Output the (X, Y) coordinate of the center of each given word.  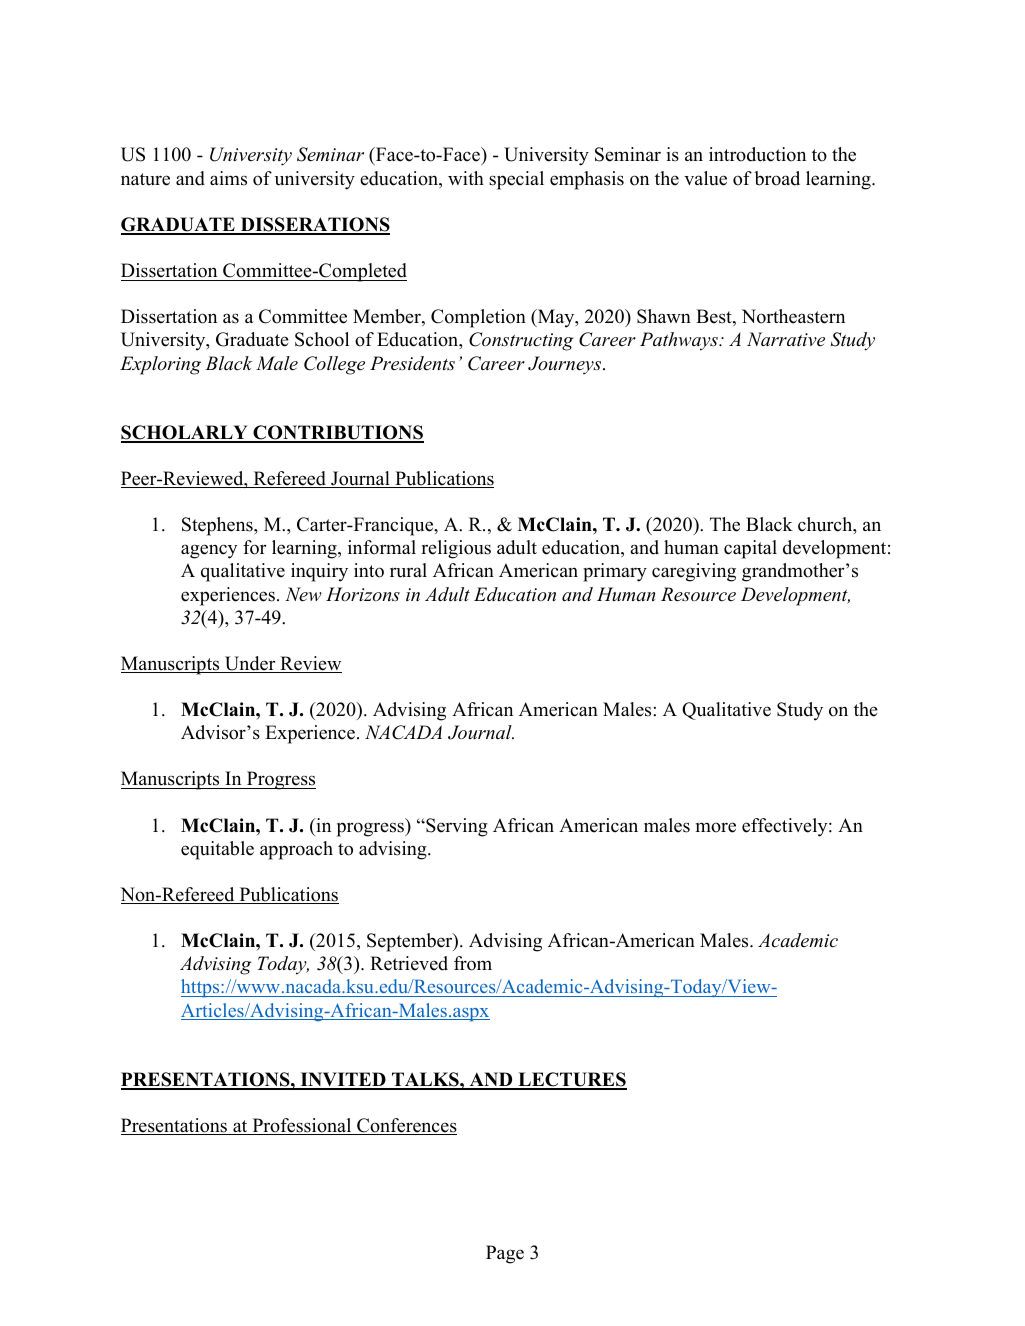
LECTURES (571, 1080)
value (705, 178)
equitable (217, 850)
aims (228, 178)
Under (250, 664)
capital (750, 549)
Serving (456, 827)
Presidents (412, 363)
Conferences (406, 1126)
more (716, 827)
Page (505, 1254)
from (473, 963)
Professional (302, 1126)
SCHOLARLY (185, 433)
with (466, 178)
